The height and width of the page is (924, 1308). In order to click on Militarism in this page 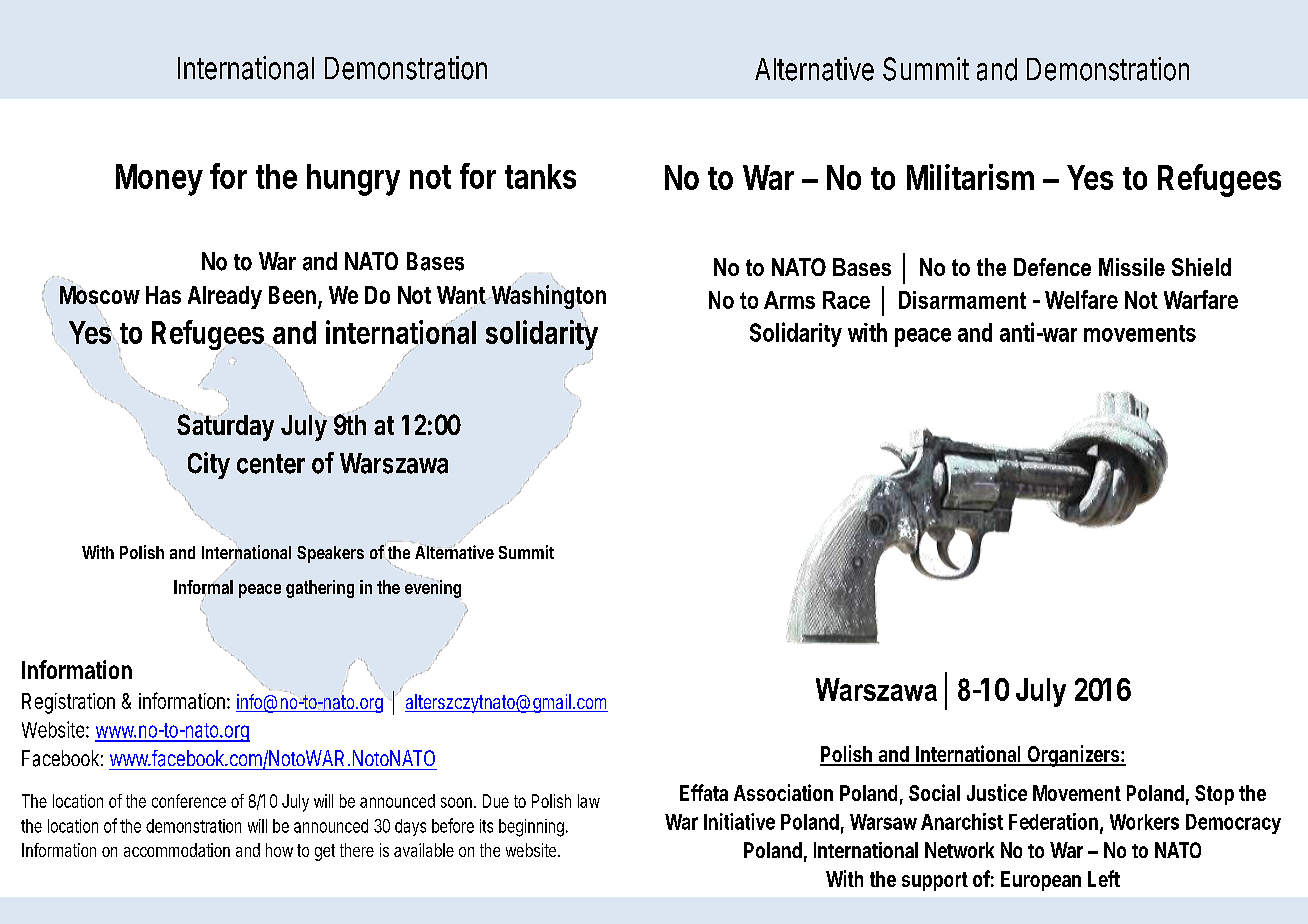, I will do `click(970, 177)`.
